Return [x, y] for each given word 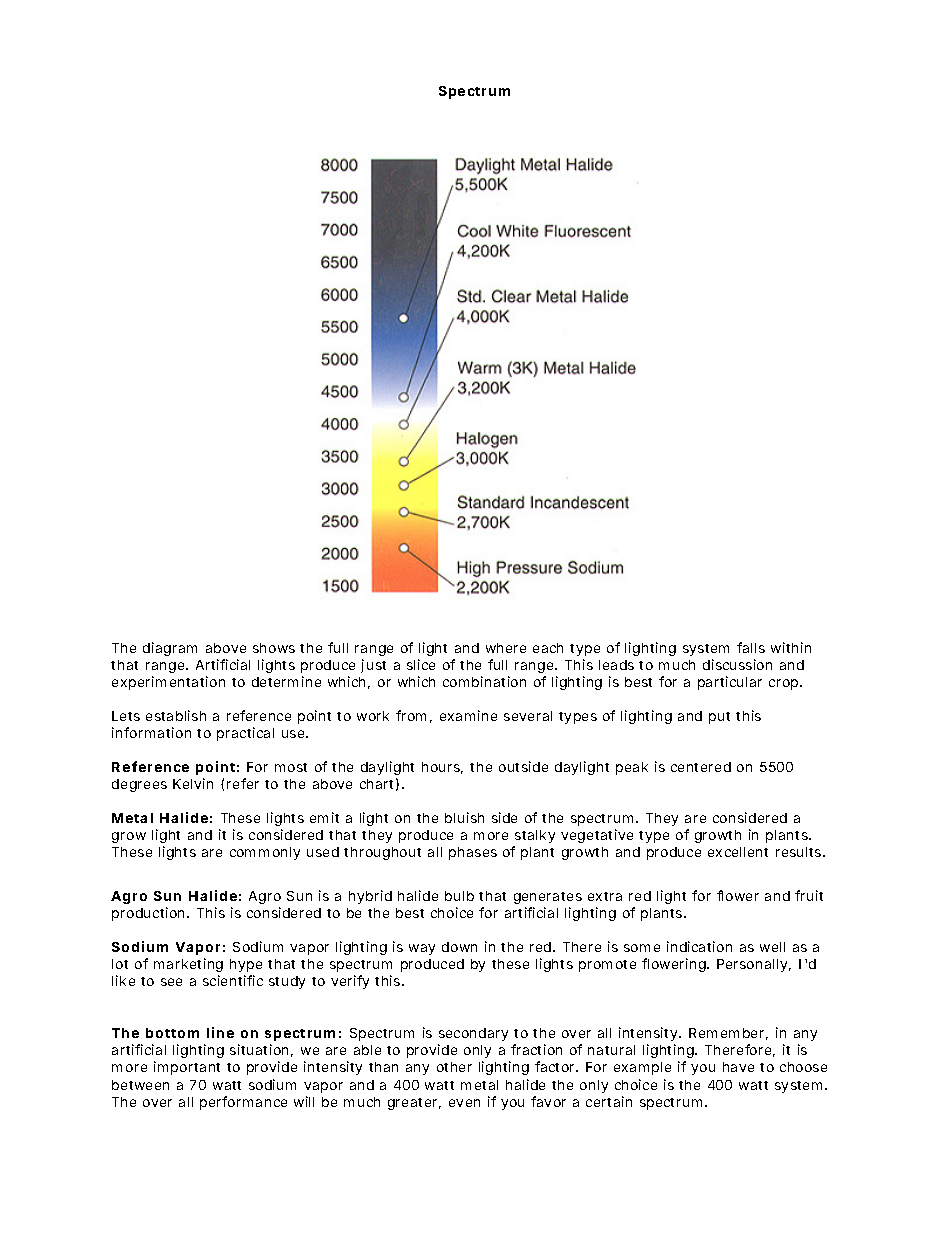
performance [243, 1103]
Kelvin [193, 783]
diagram [170, 649]
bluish [464, 817]
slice [421, 664]
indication [699, 946]
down [459, 947]
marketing [188, 965]
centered [701, 767]
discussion [737, 664]
